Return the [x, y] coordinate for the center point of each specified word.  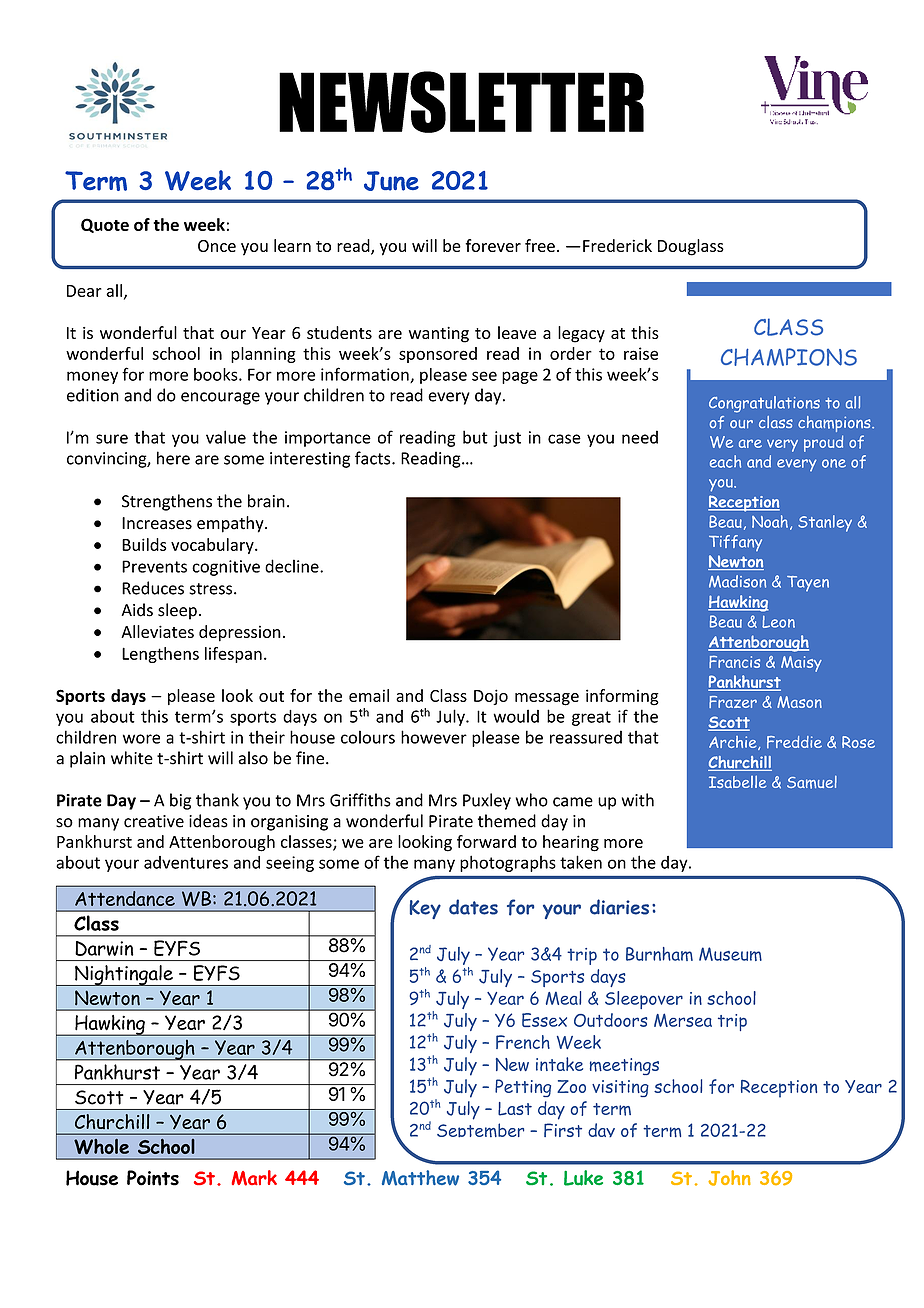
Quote [105, 225]
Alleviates [157, 631]
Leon [778, 622]
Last [515, 1109]
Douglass [691, 247]
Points [153, 1178]
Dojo [491, 697]
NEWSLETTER [461, 102]
